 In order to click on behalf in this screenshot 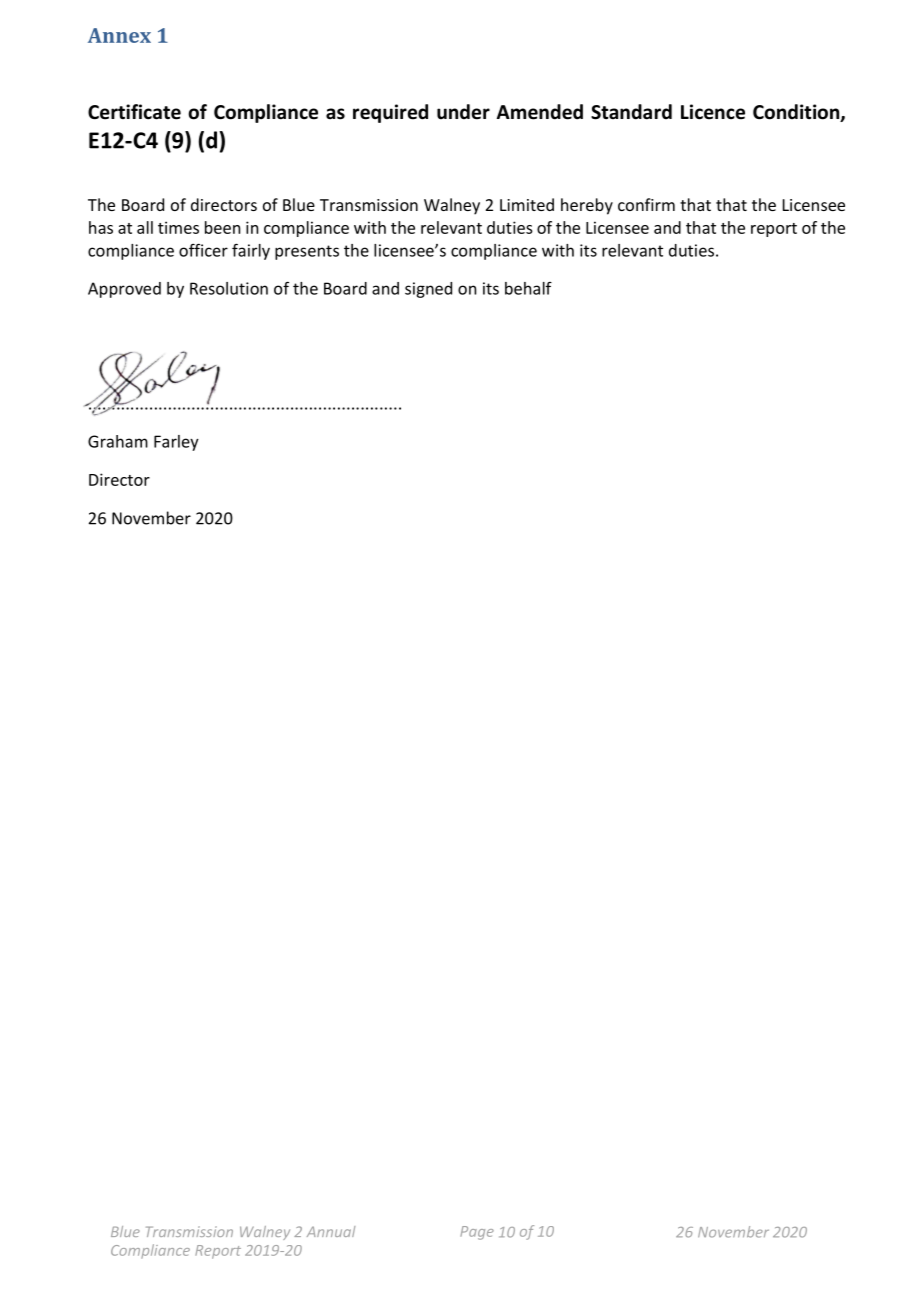, I will do `click(528, 288)`.
